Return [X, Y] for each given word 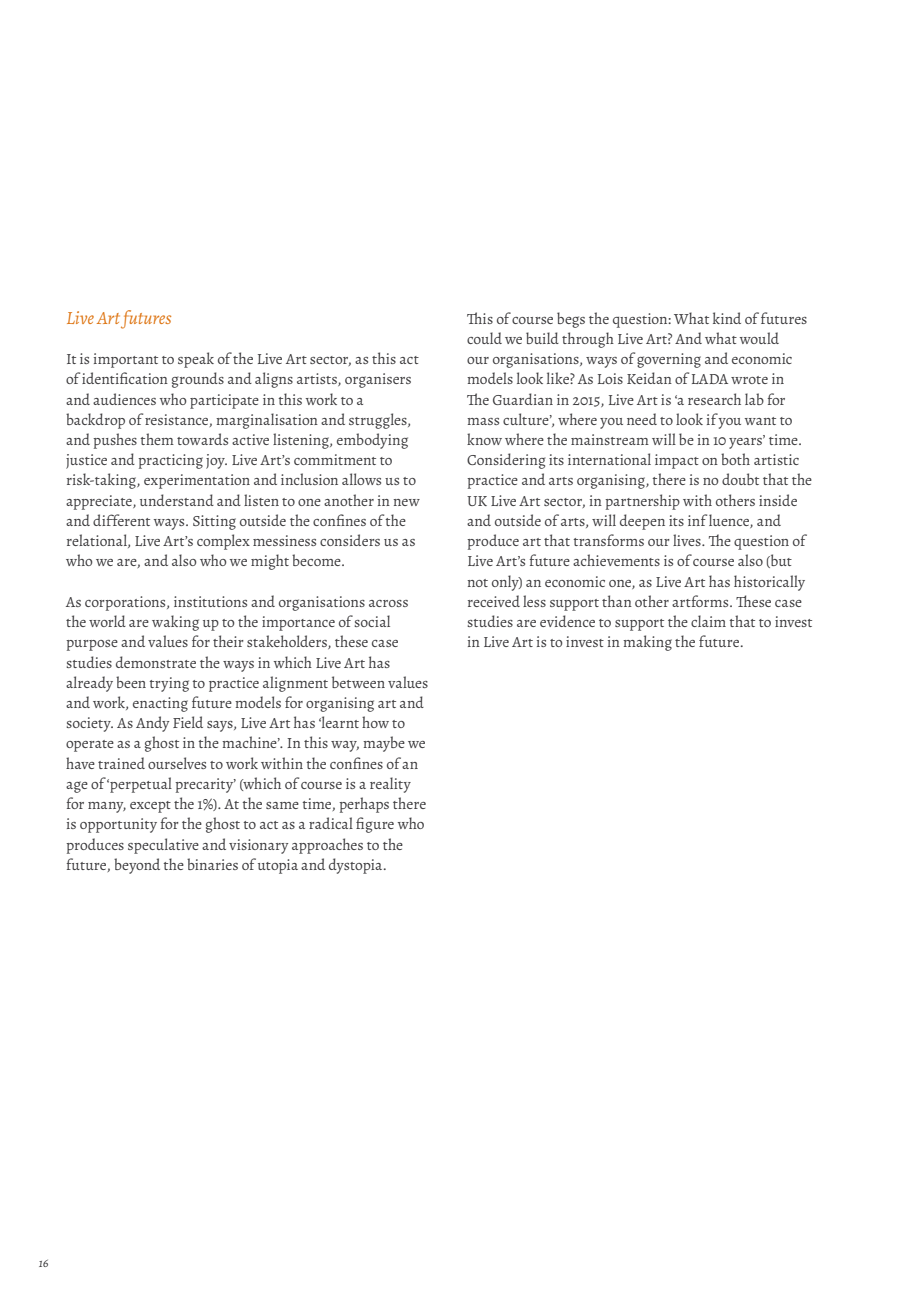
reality [390, 785]
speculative [163, 846]
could [484, 338]
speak [196, 360]
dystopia [357, 866]
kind [727, 318]
